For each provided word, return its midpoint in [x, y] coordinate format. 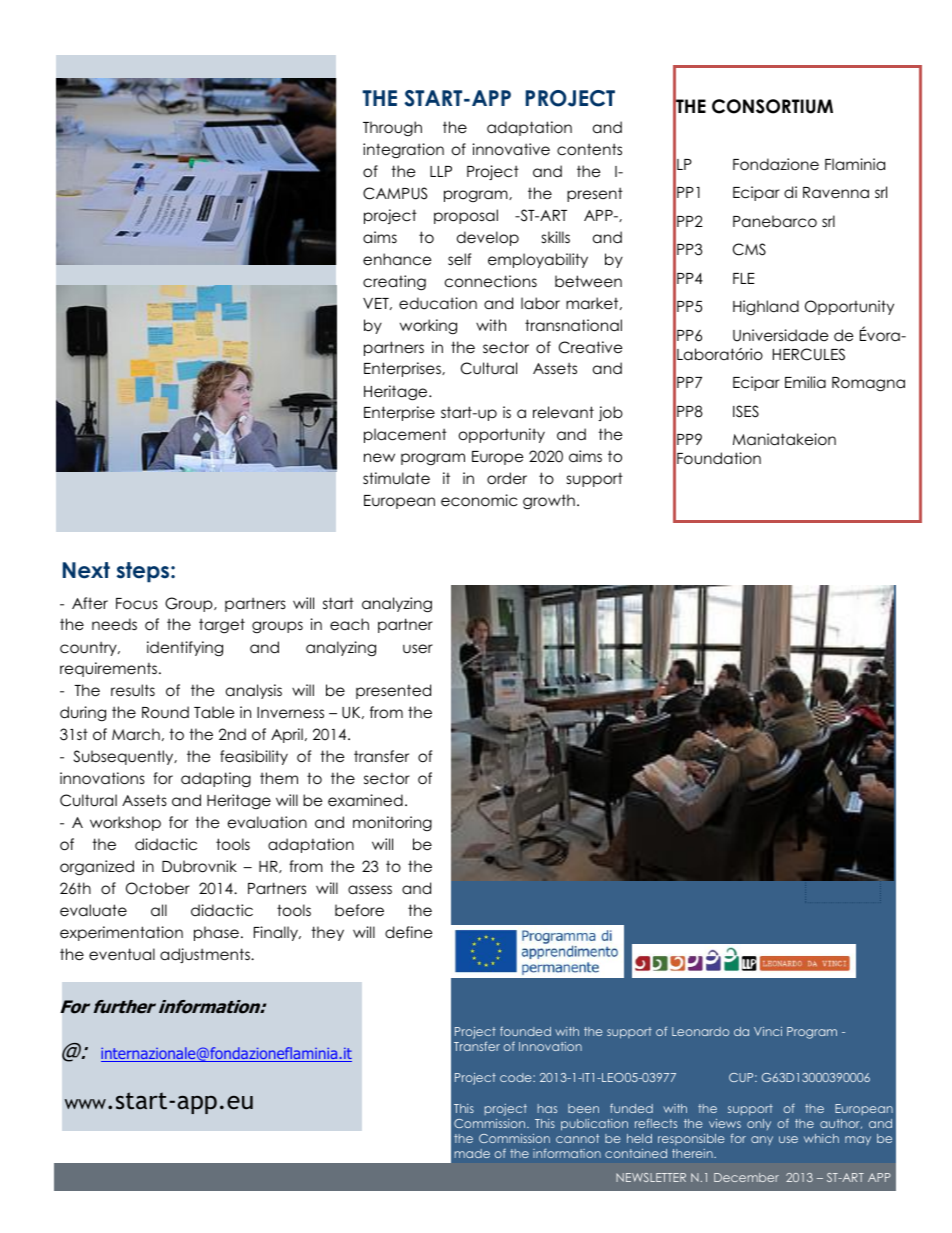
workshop [125, 823]
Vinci [768, 1031]
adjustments [206, 955]
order [507, 478]
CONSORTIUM [772, 106]
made [472, 1153]
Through [392, 128]
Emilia [805, 382]
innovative [511, 149]
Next [86, 570]
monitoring [392, 823]
